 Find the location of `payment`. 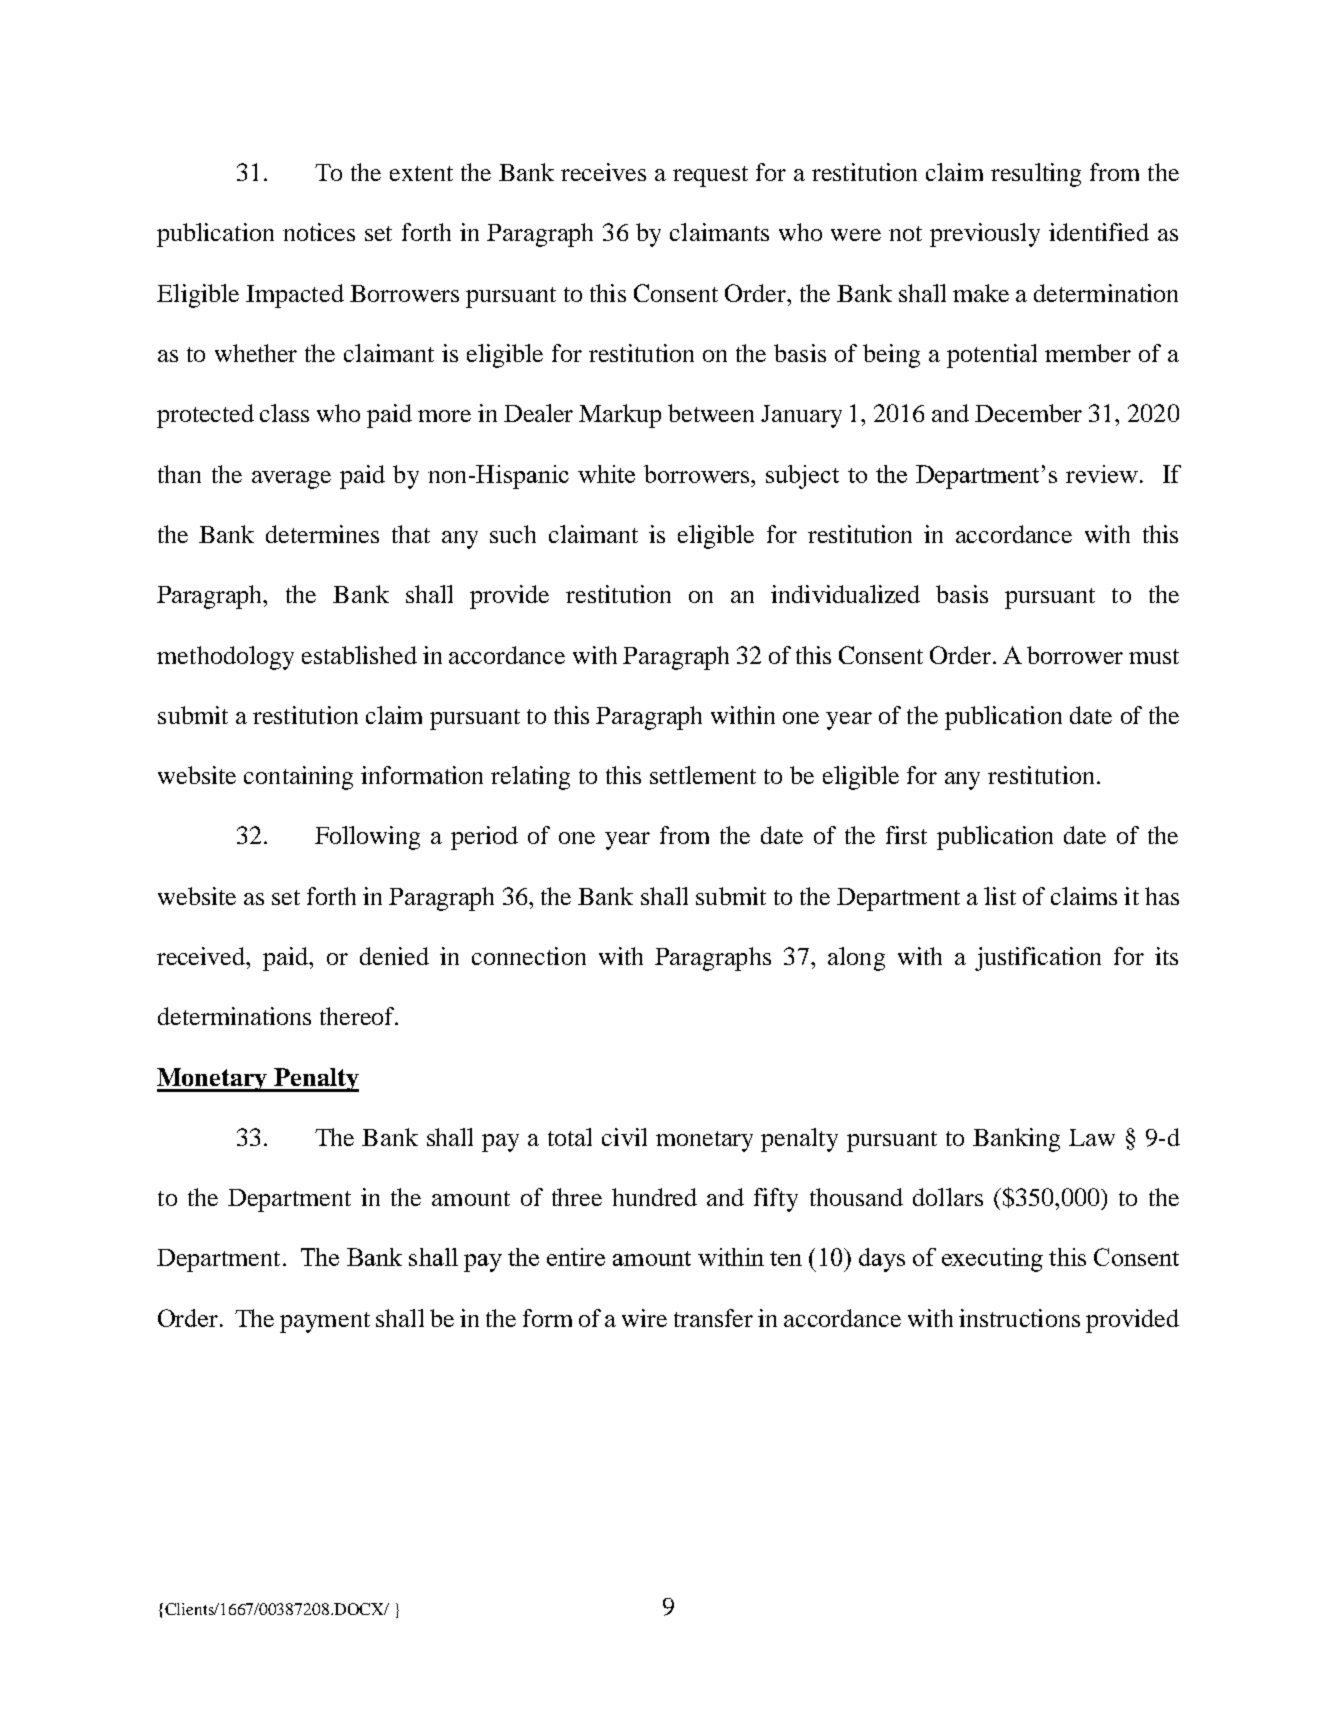

payment is located at coordinates (325, 1322).
